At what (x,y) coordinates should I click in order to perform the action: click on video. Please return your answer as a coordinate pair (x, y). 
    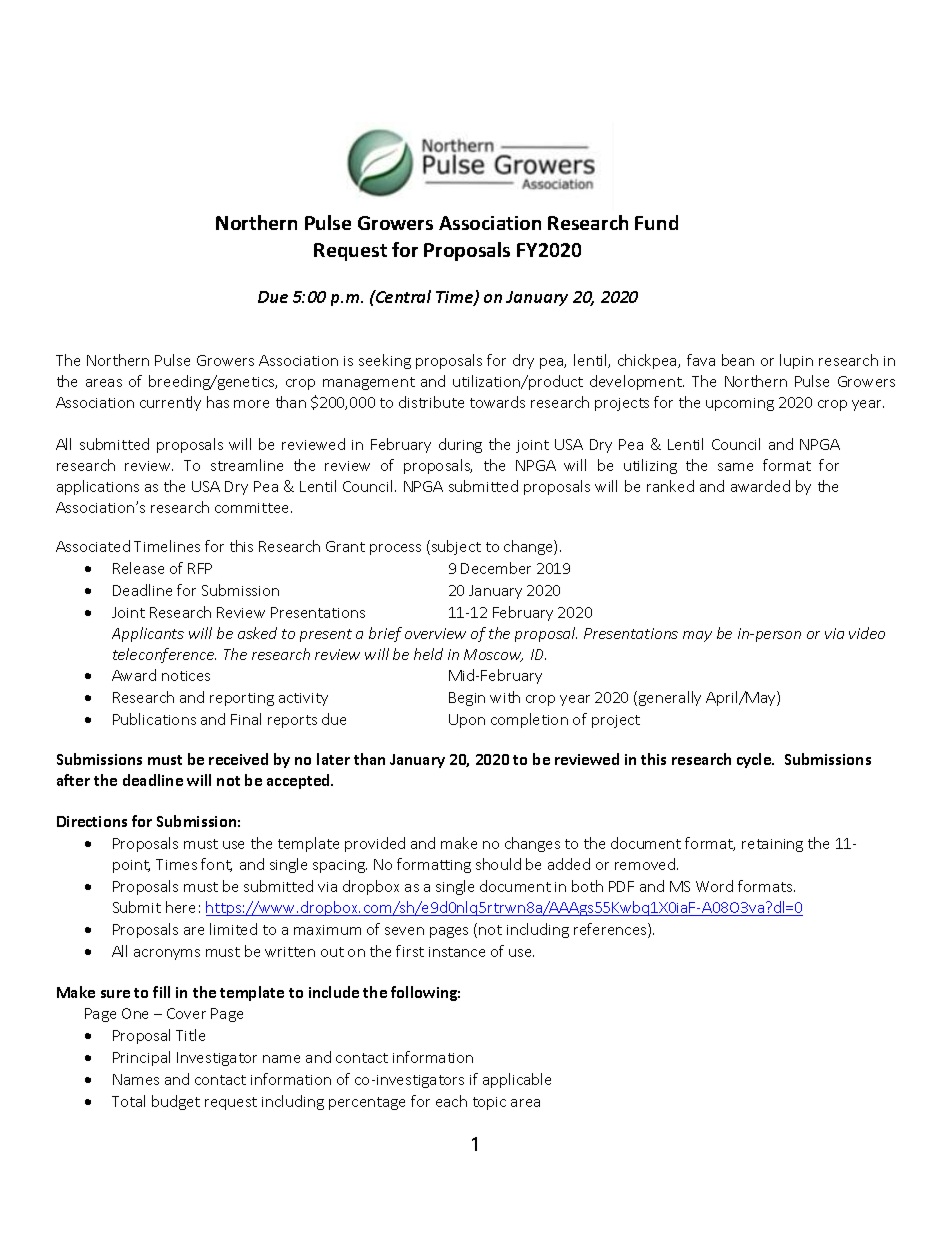
    Looking at the image, I should click on (867, 633).
